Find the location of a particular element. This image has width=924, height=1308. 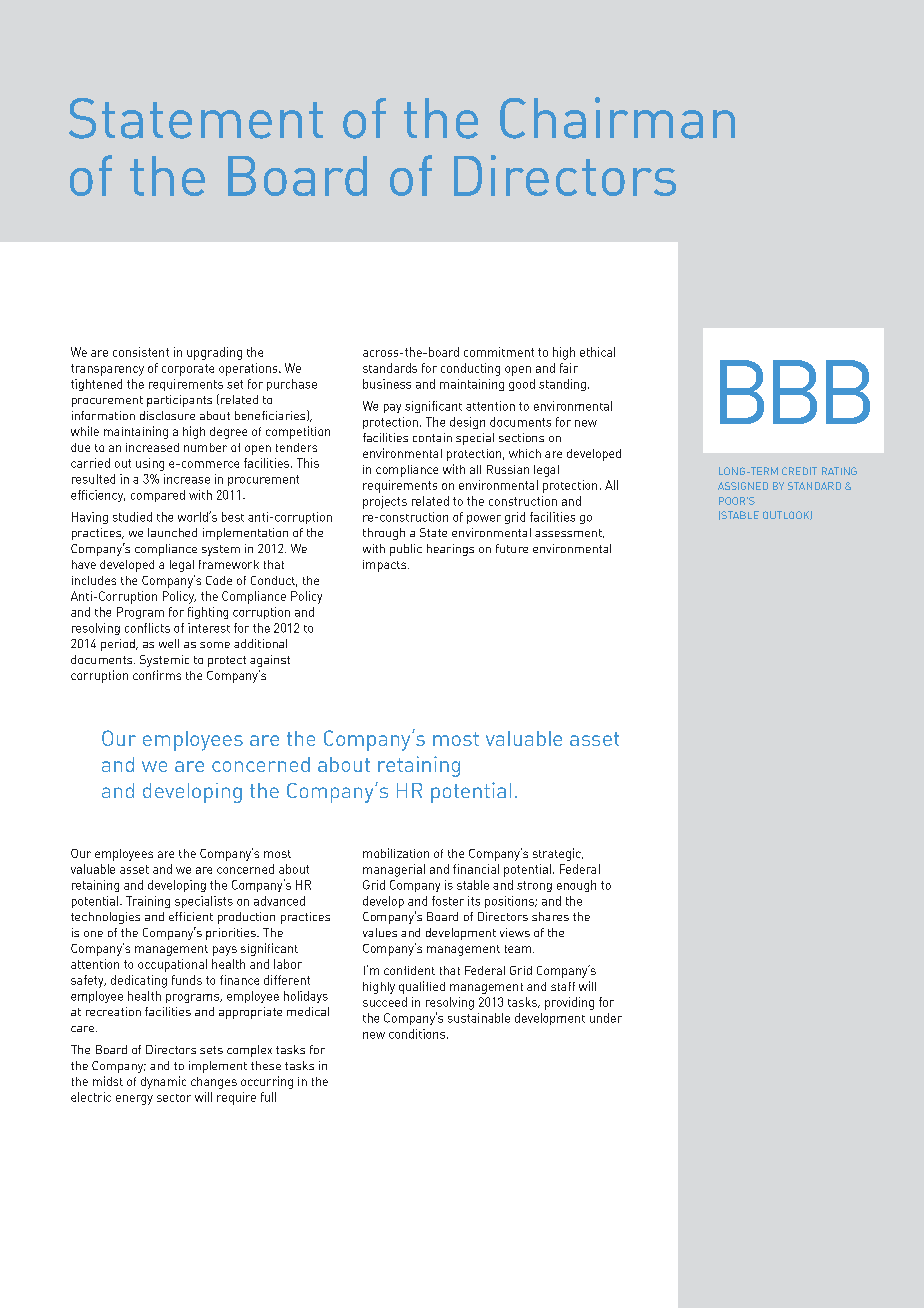

hearings is located at coordinates (450, 550).
